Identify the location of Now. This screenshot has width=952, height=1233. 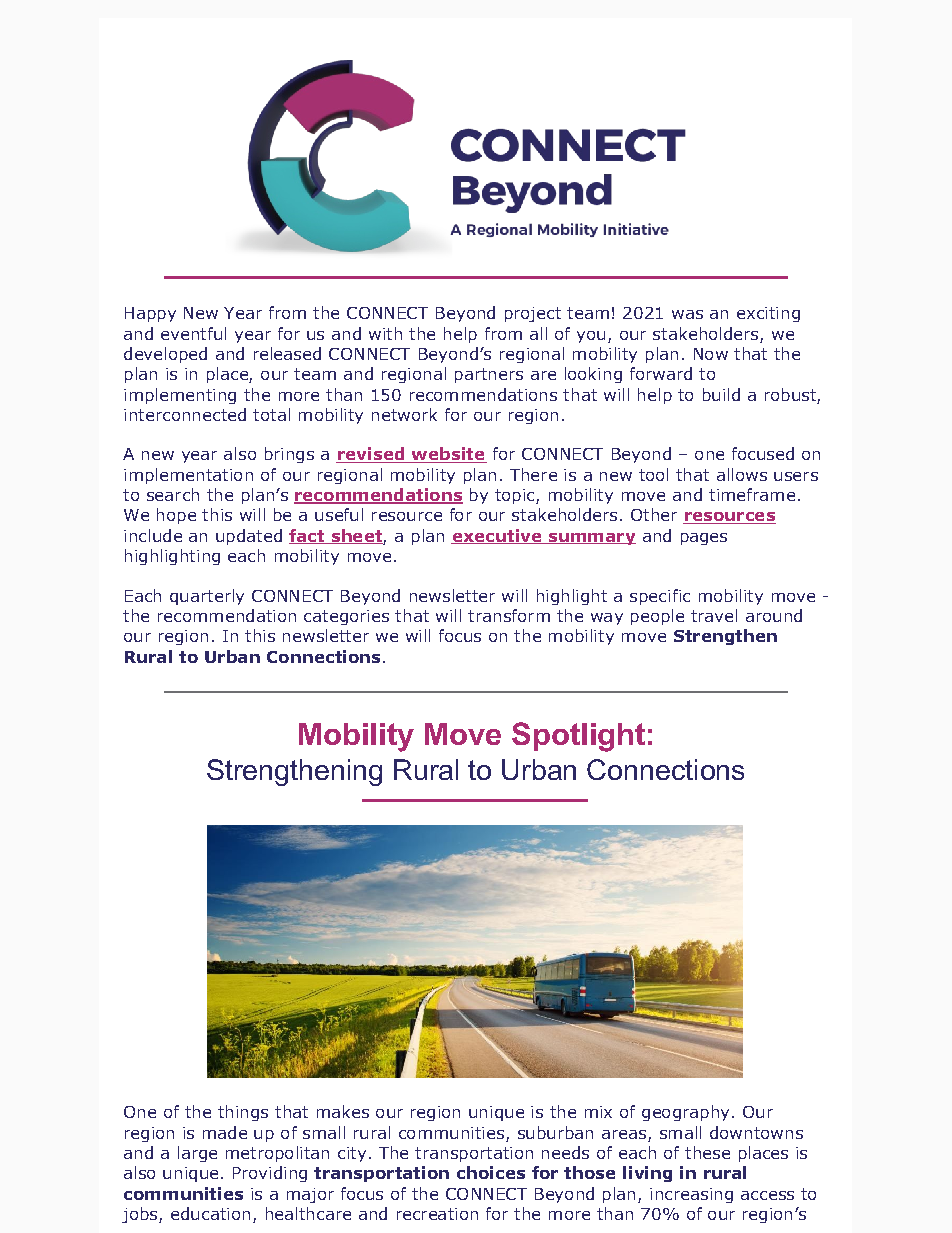
(711, 354).
